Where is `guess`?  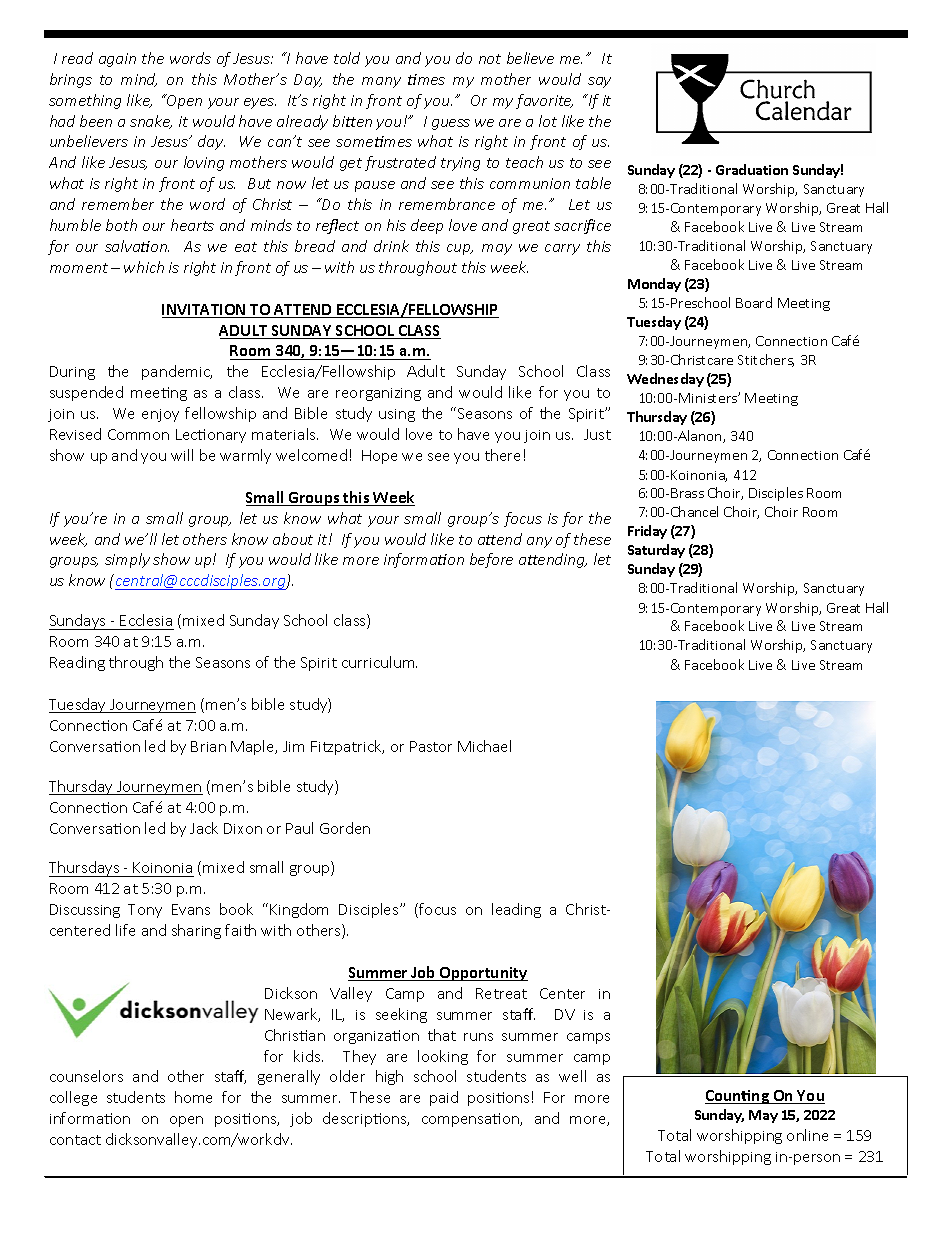
guess is located at coordinates (451, 124).
